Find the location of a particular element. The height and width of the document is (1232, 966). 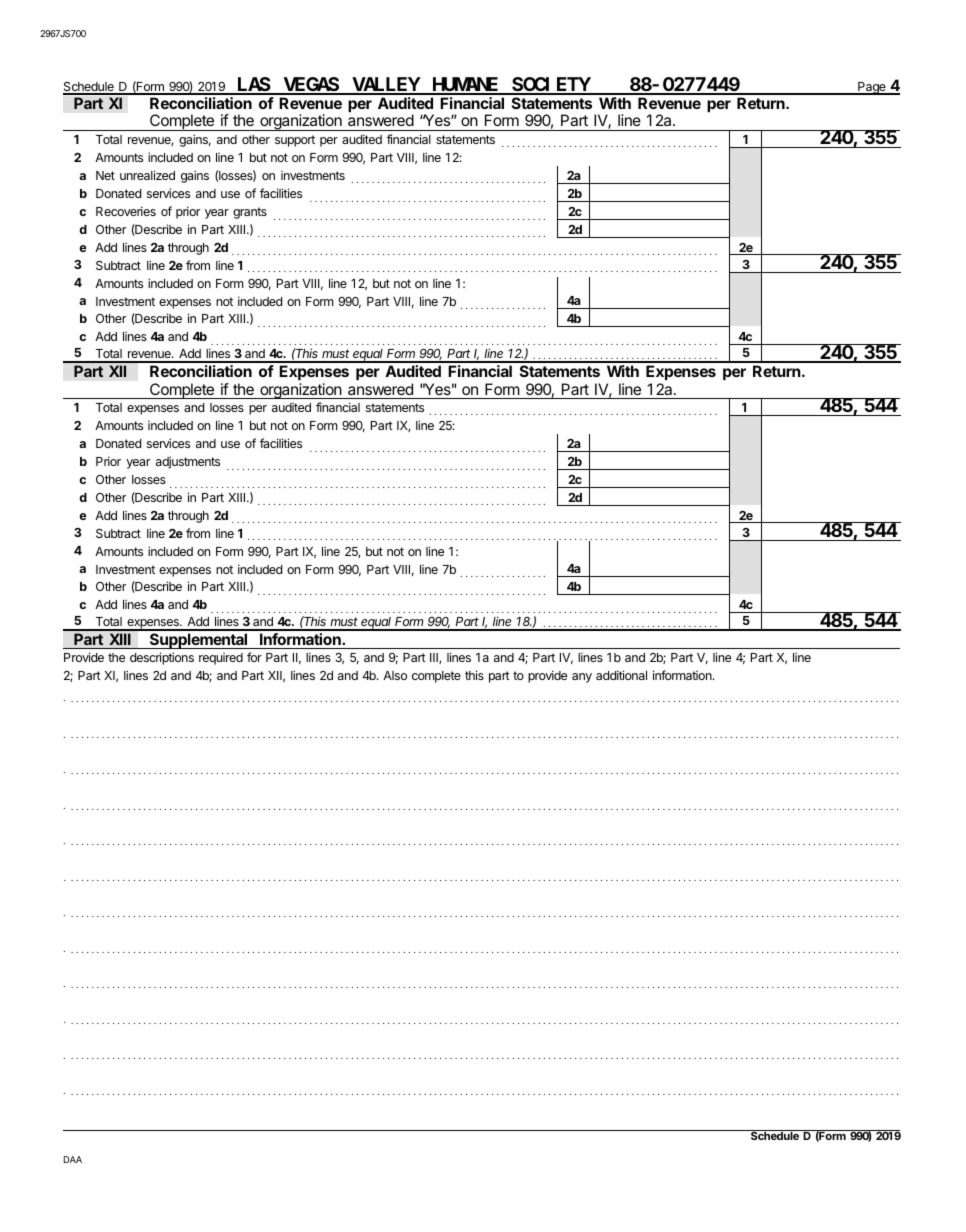

Page is located at coordinates (872, 88).
